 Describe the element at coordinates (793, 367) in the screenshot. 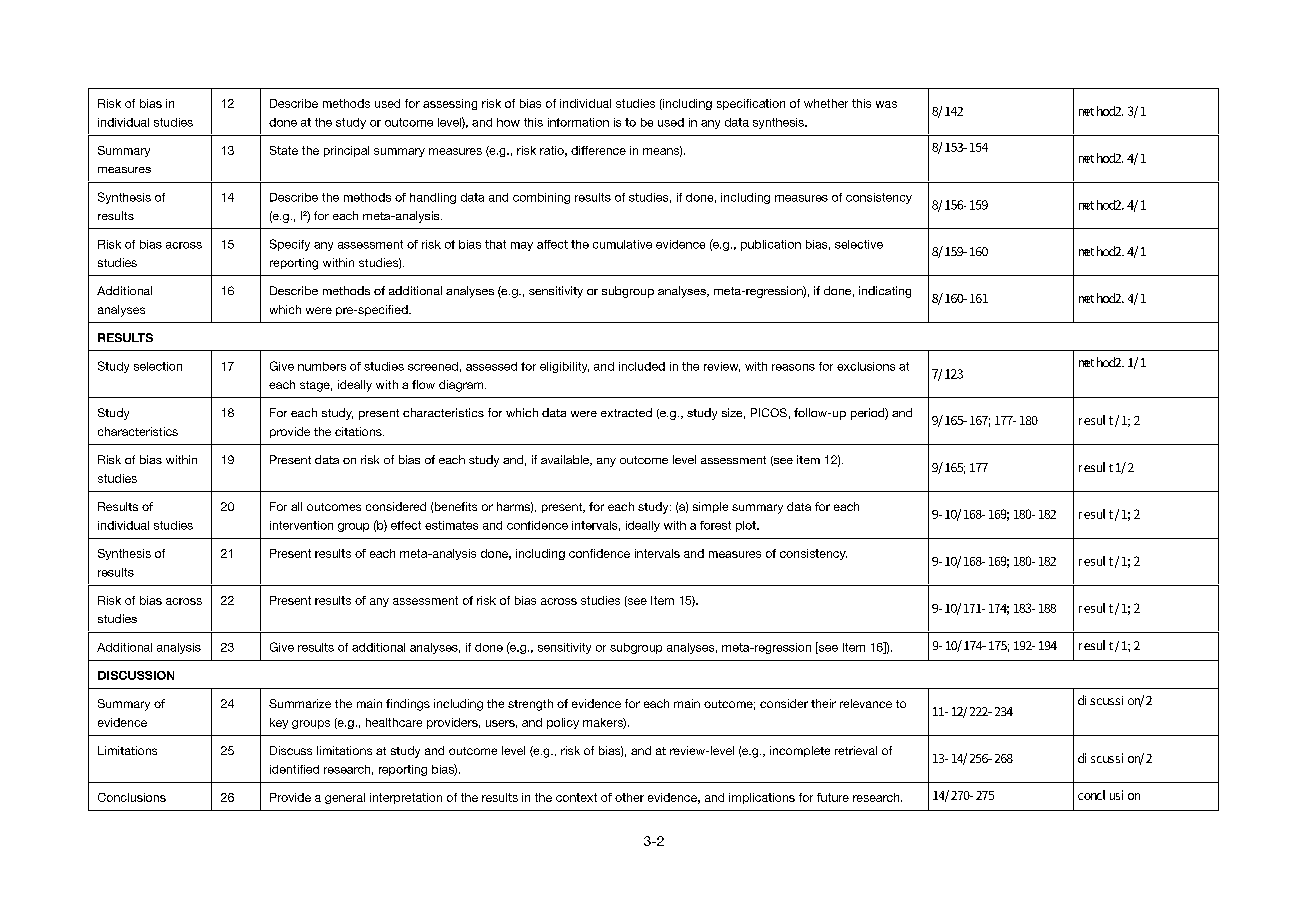

I see `reasons` at that location.
